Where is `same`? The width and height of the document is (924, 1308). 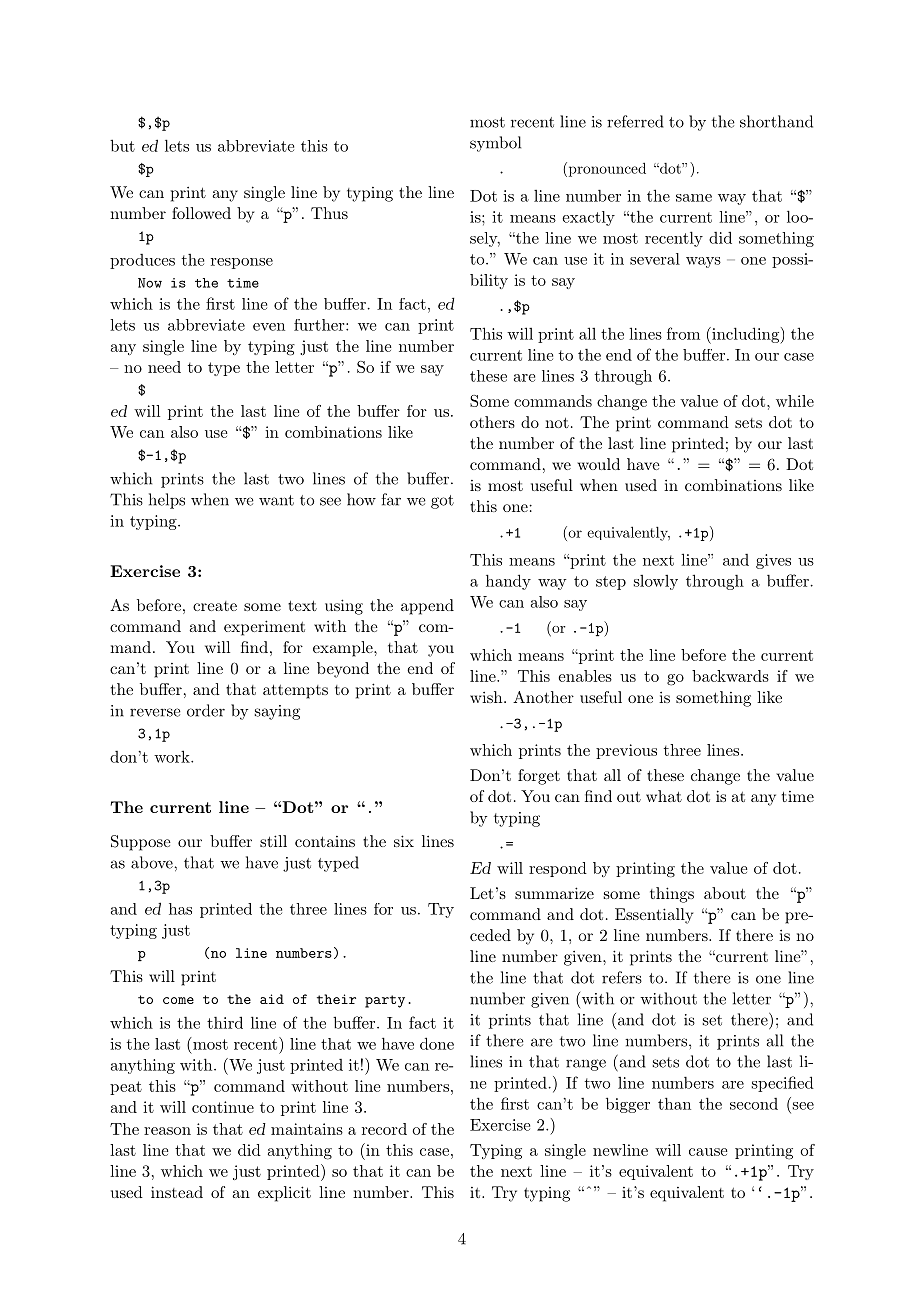
same is located at coordinates (694, 198).
